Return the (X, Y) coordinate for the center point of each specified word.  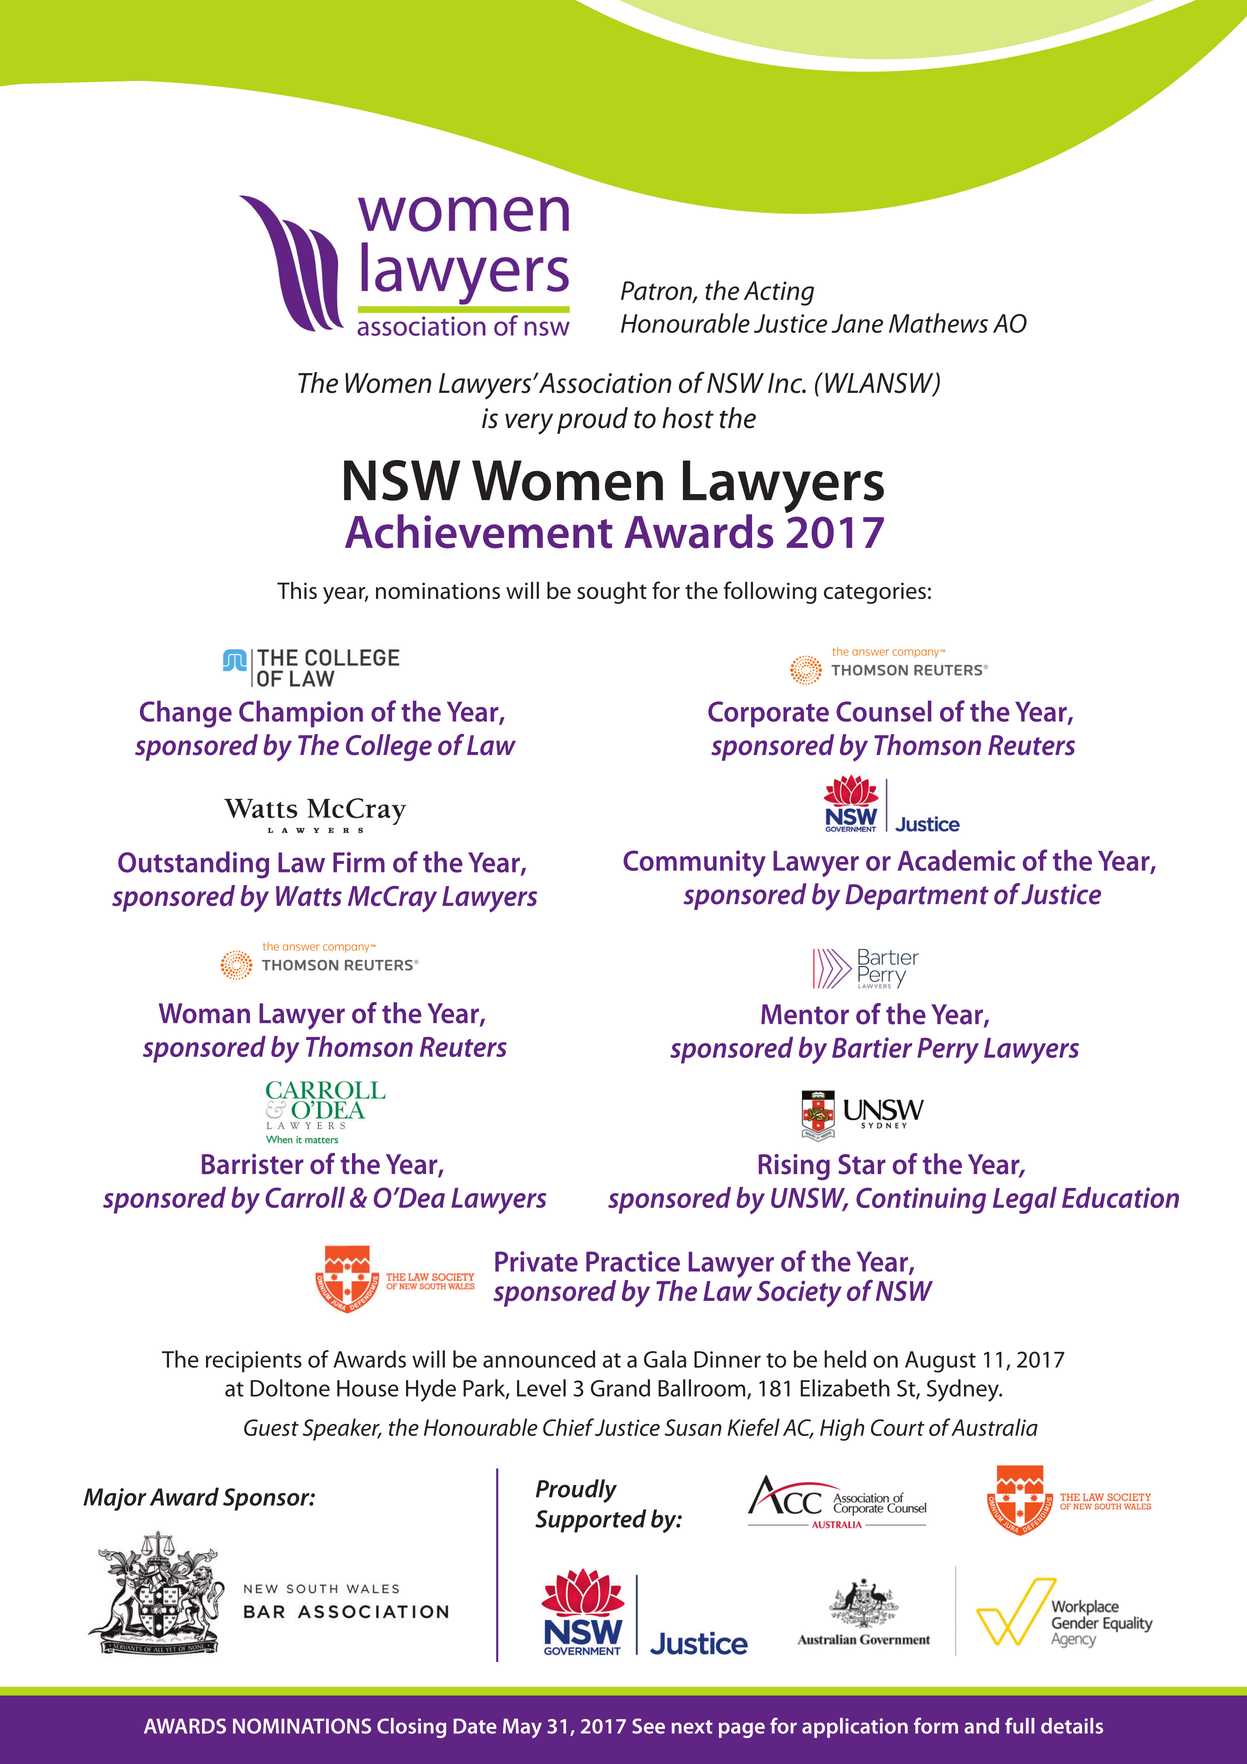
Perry (948, 1050)
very (529, 424)
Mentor (805, 1014)
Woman (204, 1013)
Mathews (938, 323)
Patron (657, 292)
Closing (411, 1728)
